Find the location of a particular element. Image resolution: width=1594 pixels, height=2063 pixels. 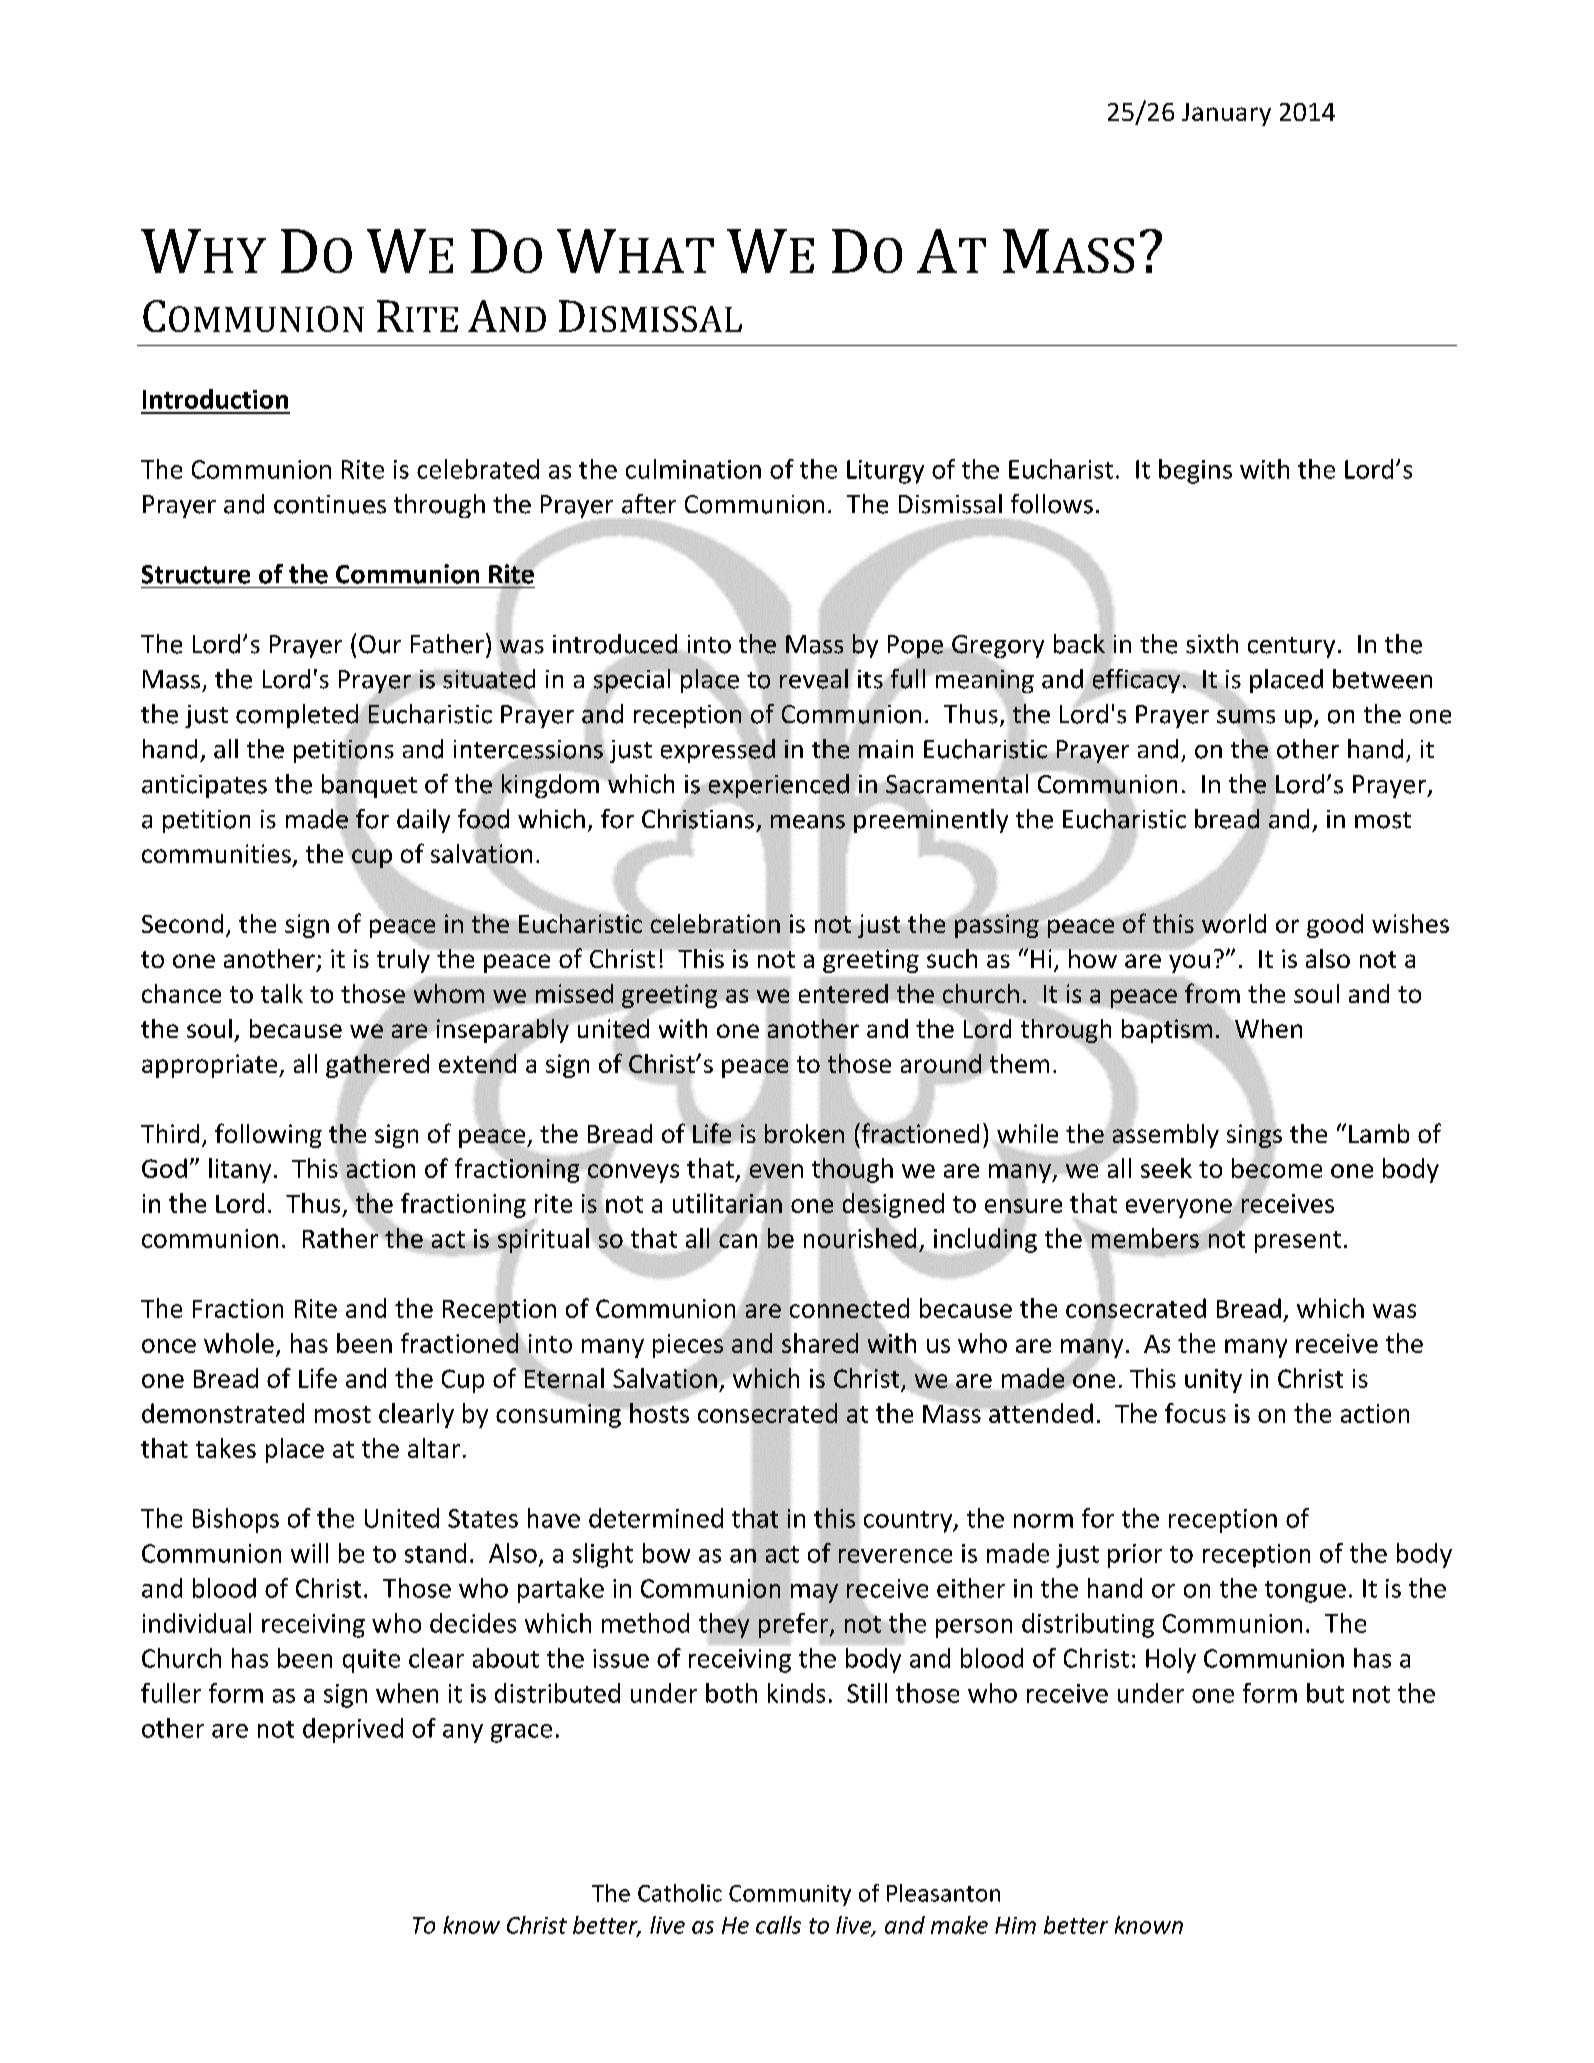

baptism is located at coordinates (1167, 1031).
